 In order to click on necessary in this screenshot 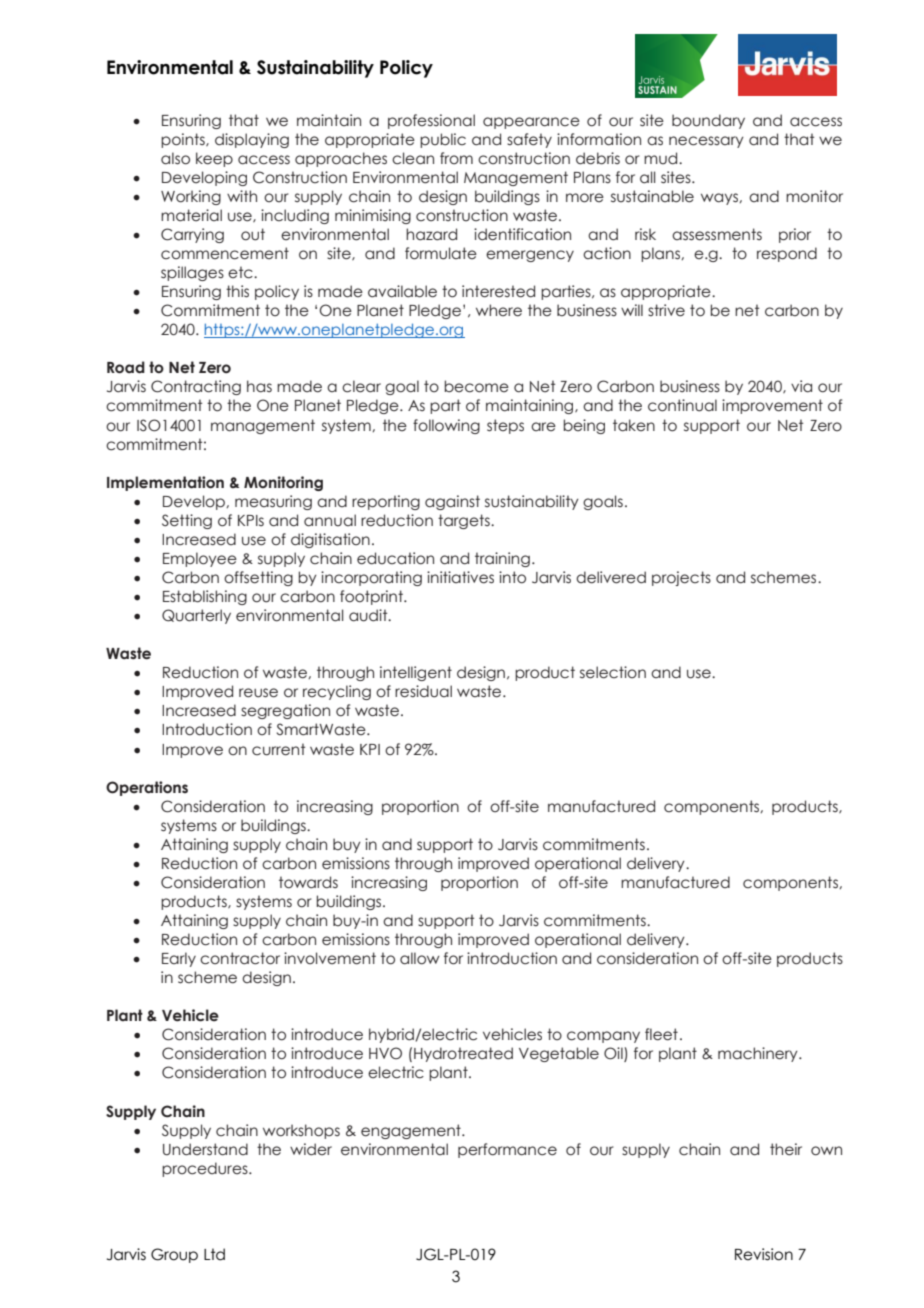, I will do `click(706, 142)`.
